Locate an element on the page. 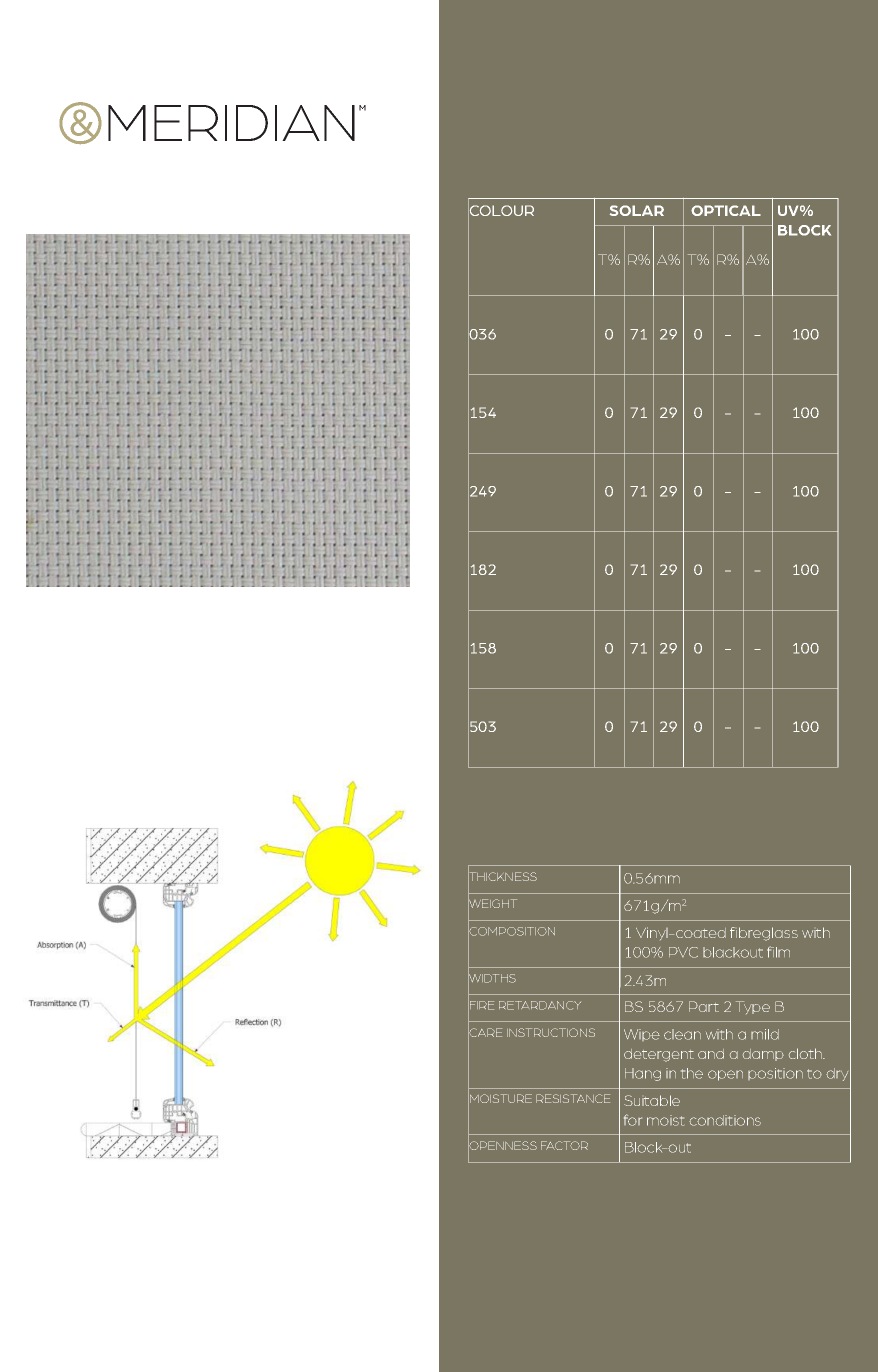 The image size is (878, 1372). Suitable is located at coordinates (652, 1100).
